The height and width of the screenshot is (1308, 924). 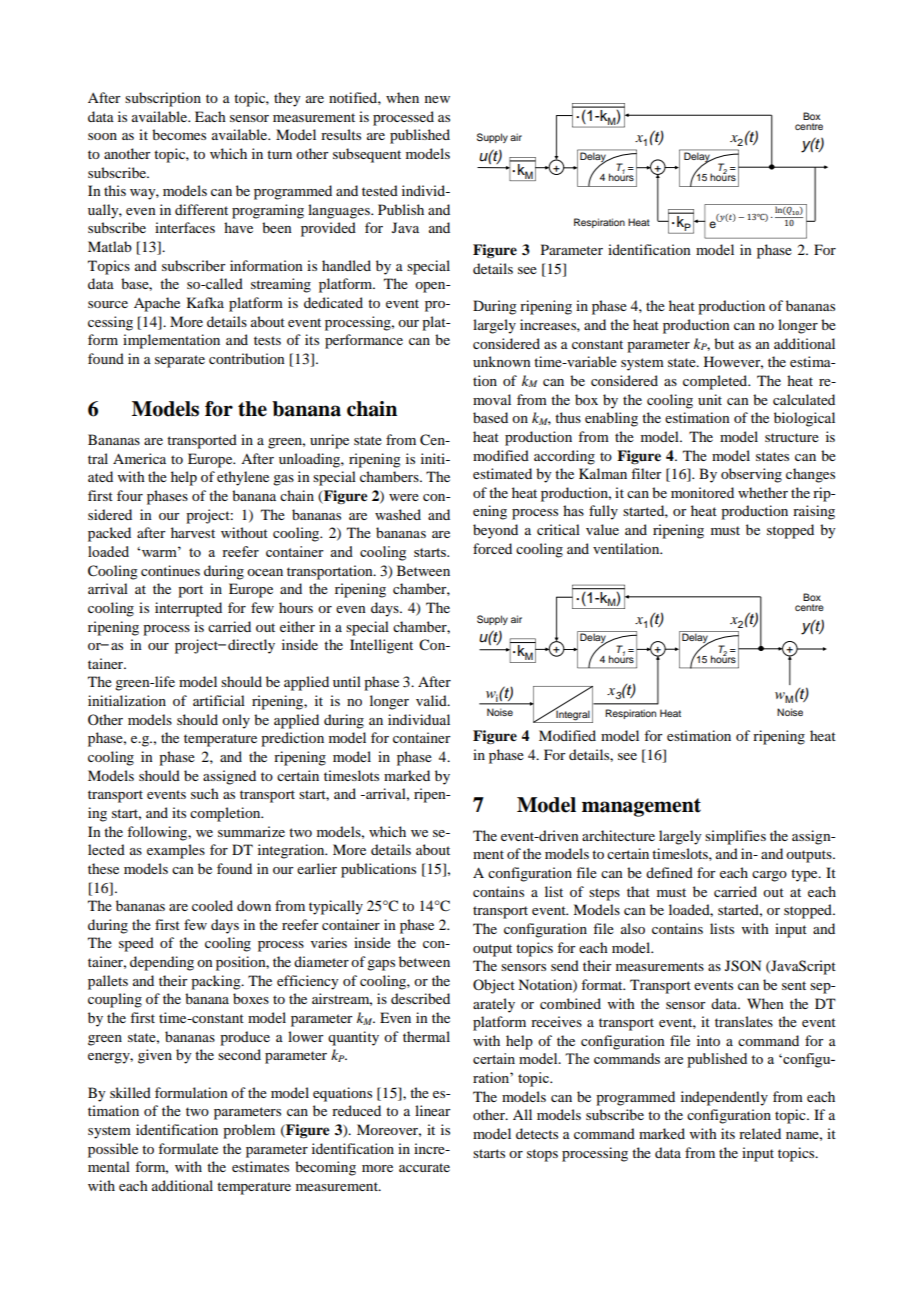 I want to click on new, so click(x=437, y=99).
